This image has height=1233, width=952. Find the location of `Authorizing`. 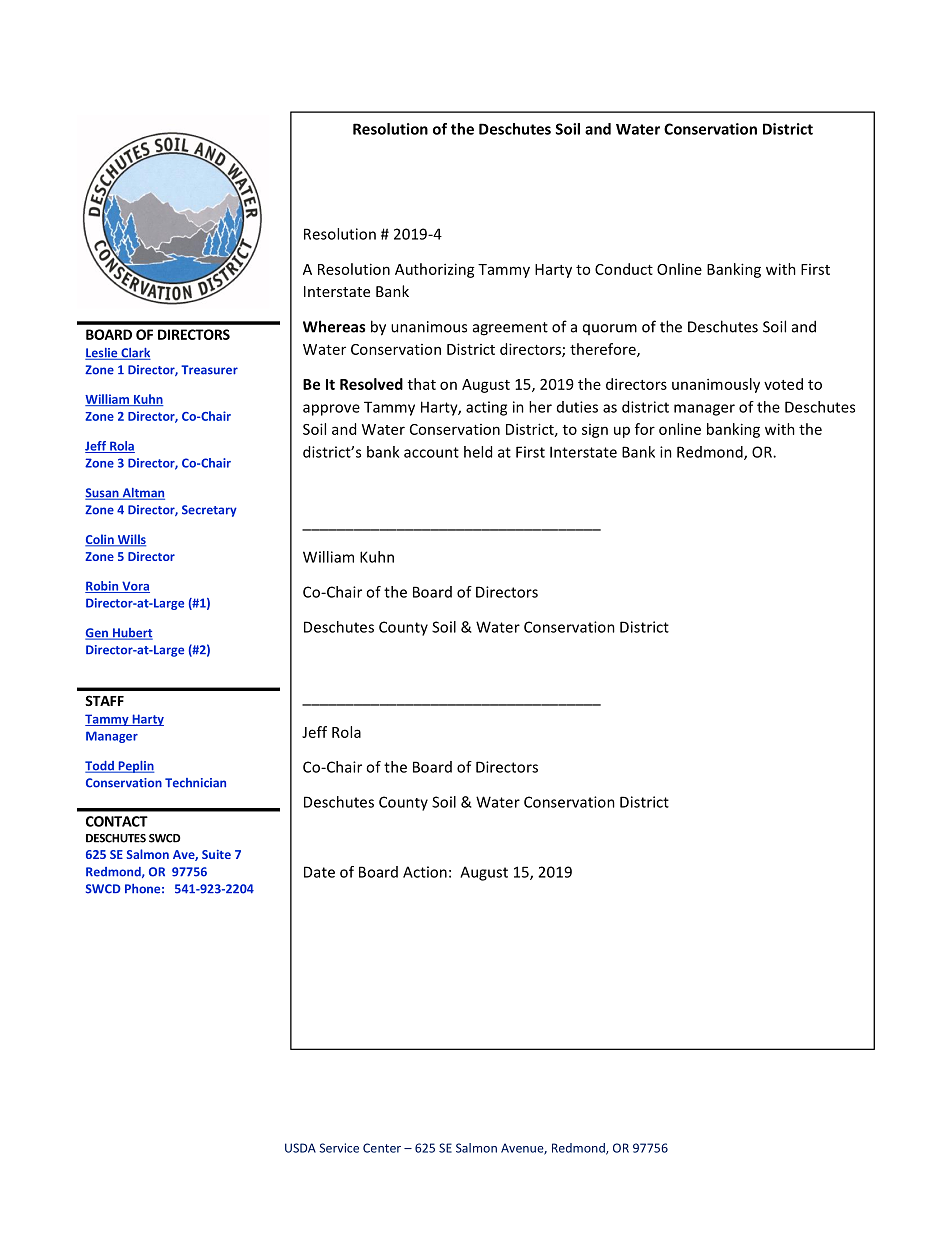

Authorizing is located at coordinates (435, 270).
